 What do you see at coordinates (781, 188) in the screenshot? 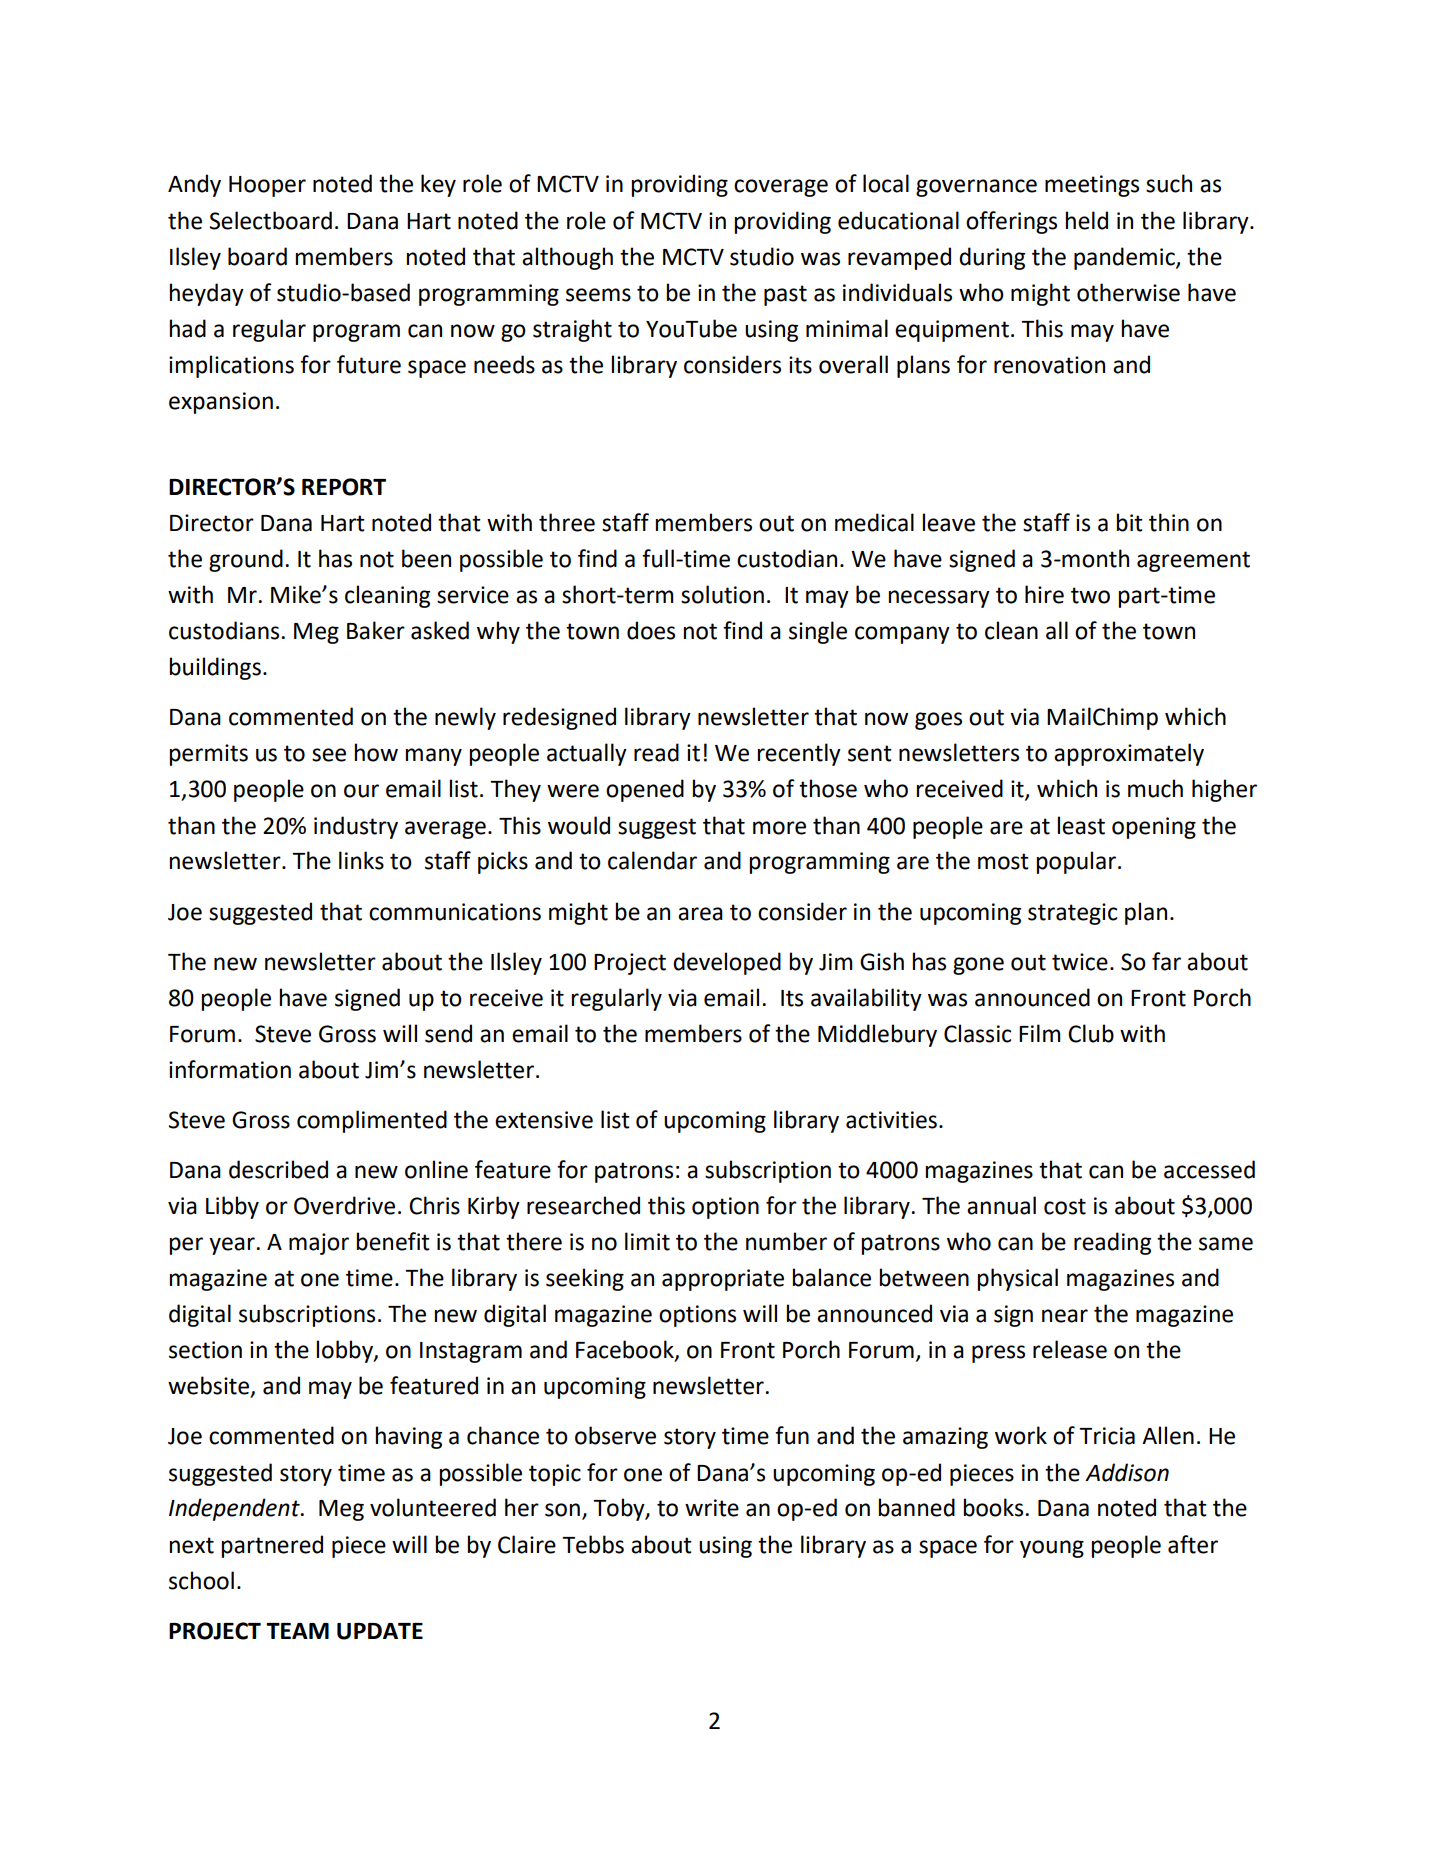
I see `coverage` at bounding box center [781, 188].
